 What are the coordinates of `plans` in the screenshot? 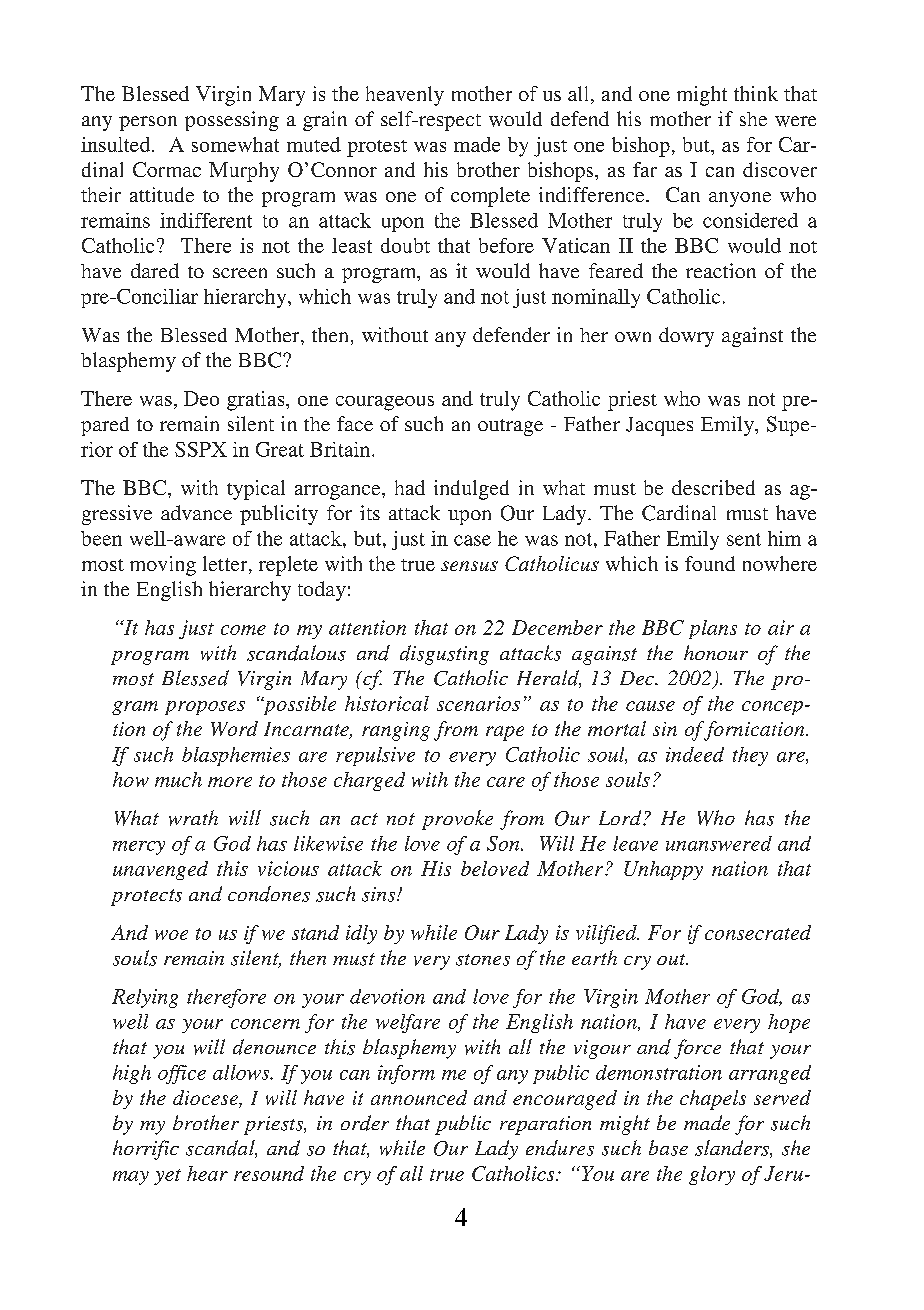 It's located at (713, 629).
